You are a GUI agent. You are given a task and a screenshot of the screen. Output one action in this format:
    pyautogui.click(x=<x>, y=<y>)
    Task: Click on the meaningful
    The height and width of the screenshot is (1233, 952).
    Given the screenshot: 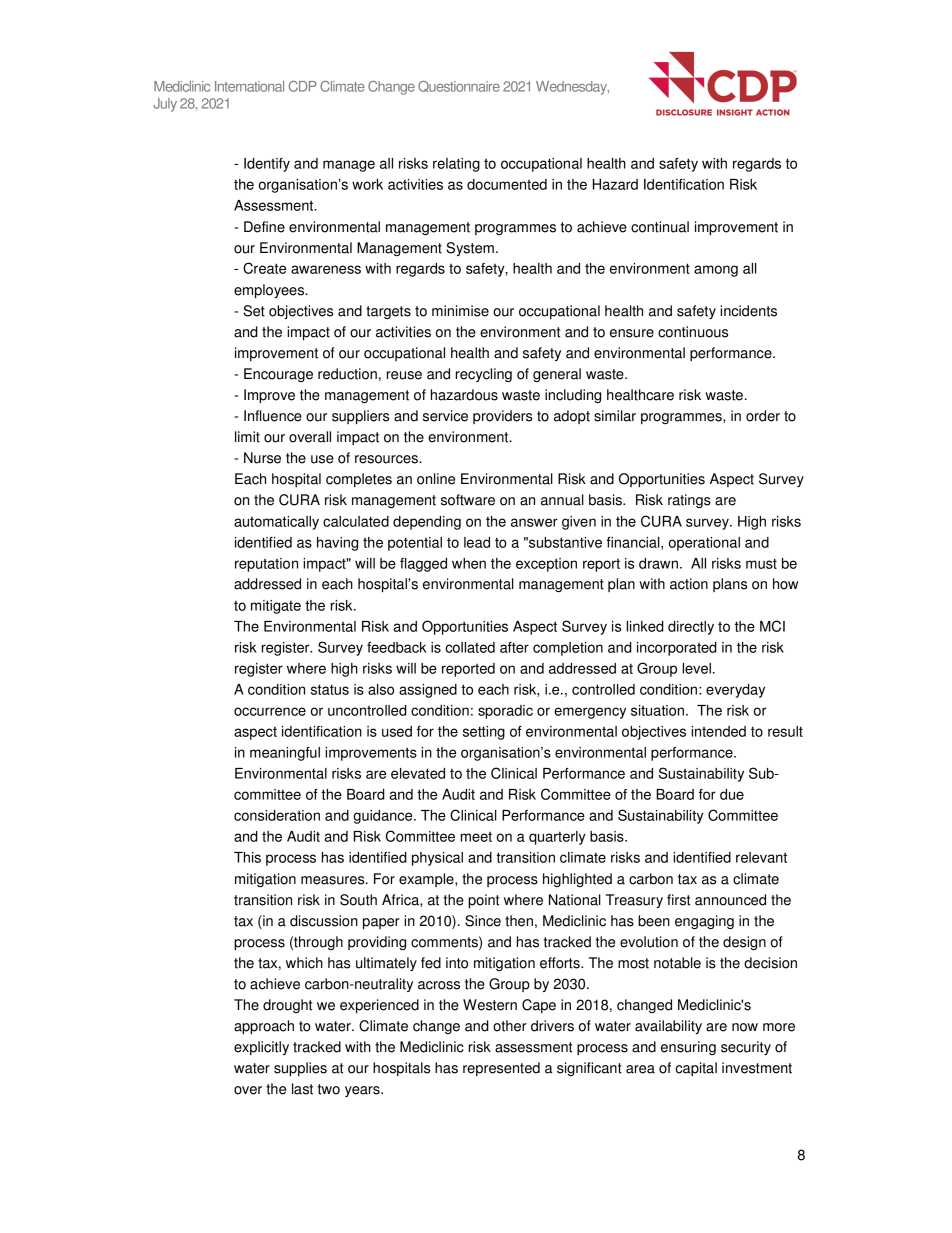 What is the action you would take?
    pyautogui.click(x=285, y=754)
